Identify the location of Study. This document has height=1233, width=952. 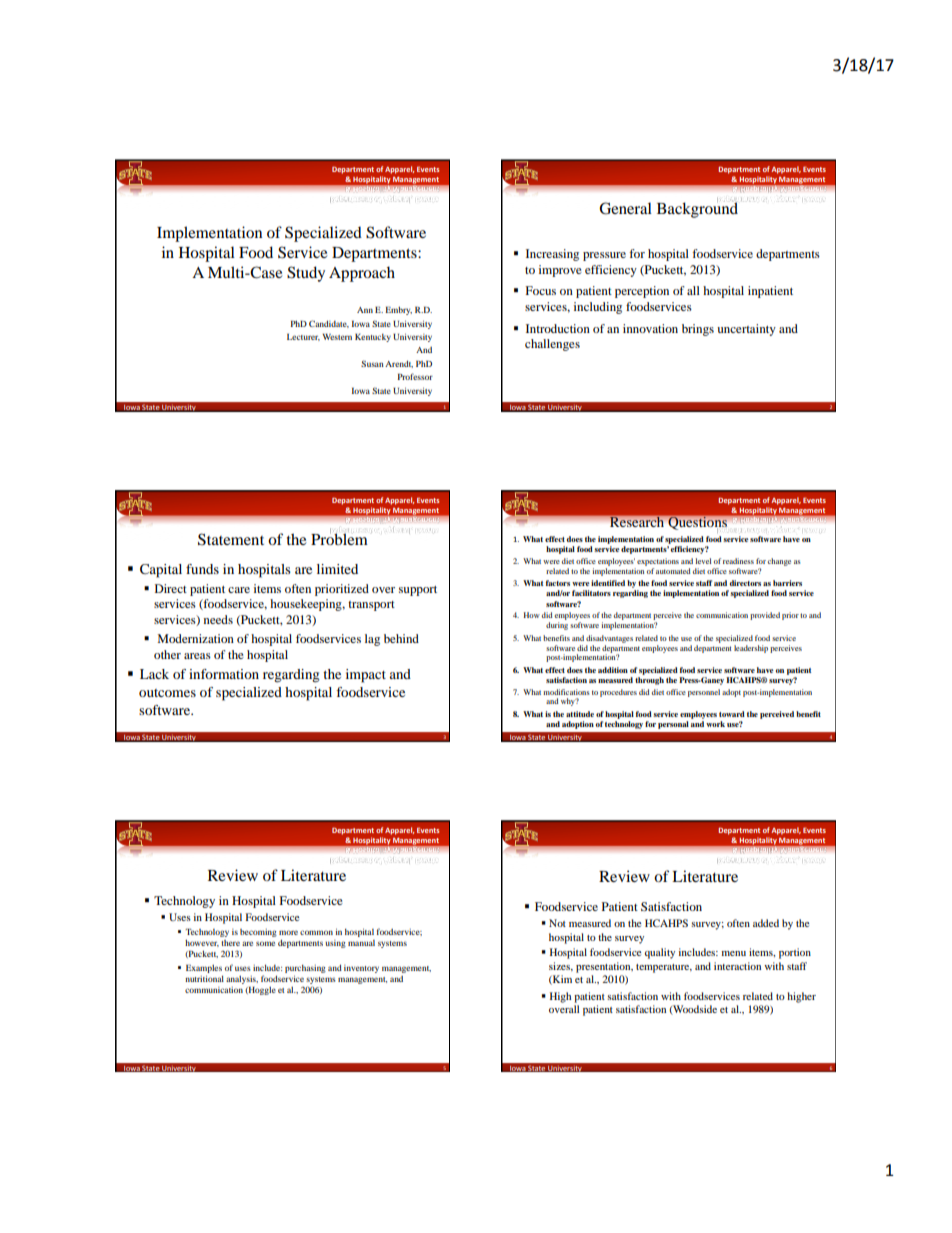
(306, 274).
